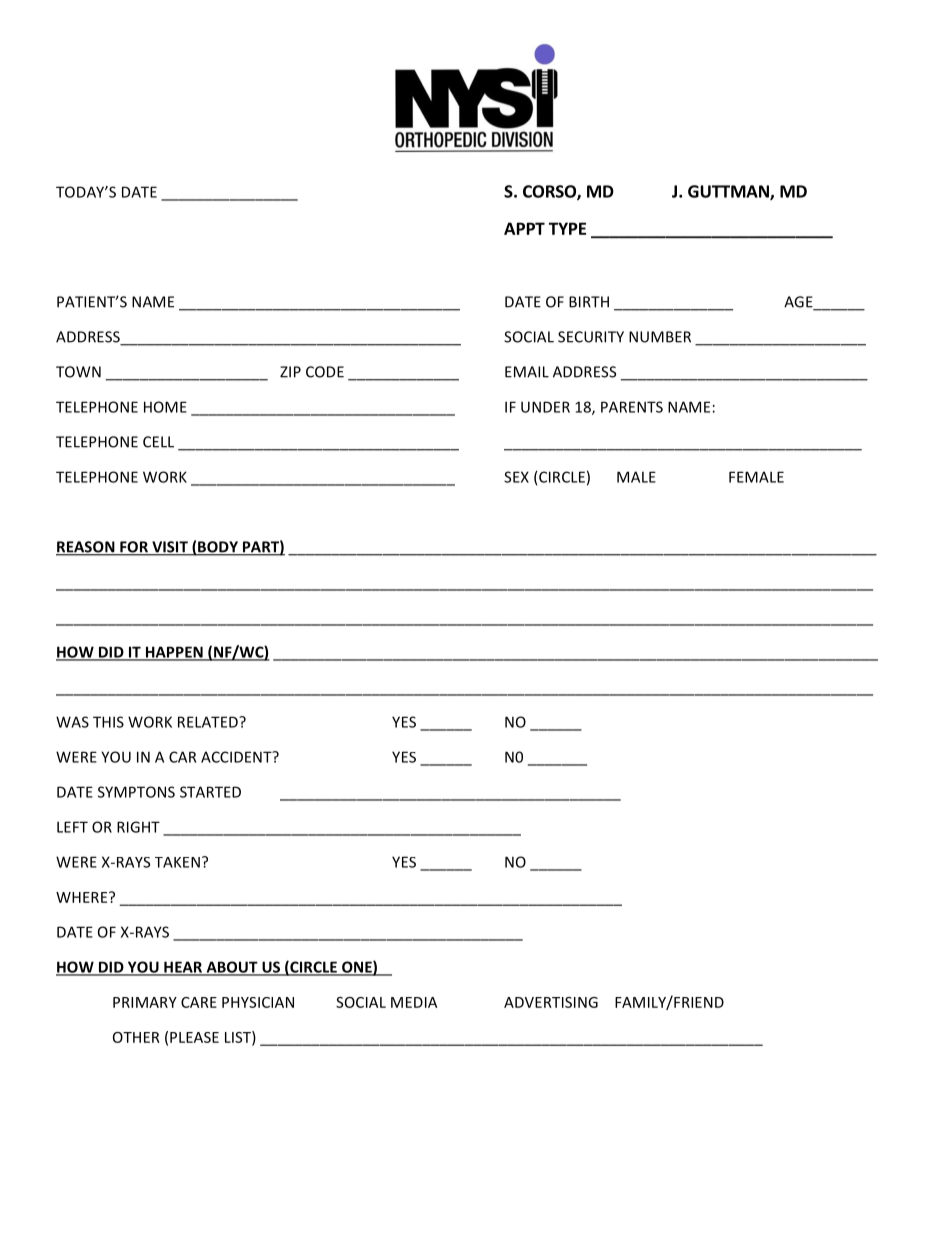  Describe the element at coordinates (174, 653) in the image. I see `HAPPEN` at that location.
